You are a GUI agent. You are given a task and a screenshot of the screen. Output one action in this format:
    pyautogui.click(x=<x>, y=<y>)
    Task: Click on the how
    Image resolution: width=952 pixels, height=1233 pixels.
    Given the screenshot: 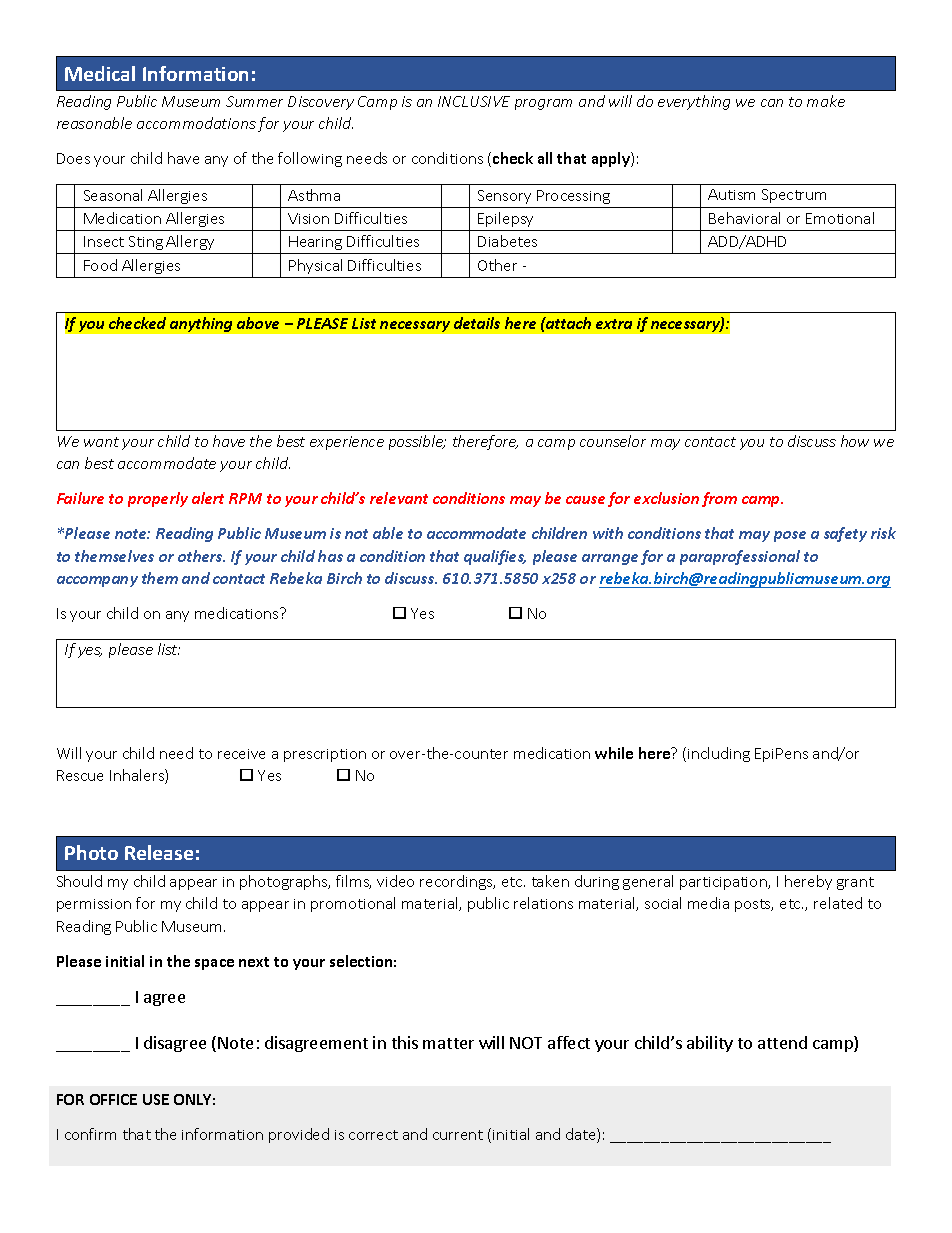 What is the action you would take?
    pyautogui.click(x=855, y=441)
